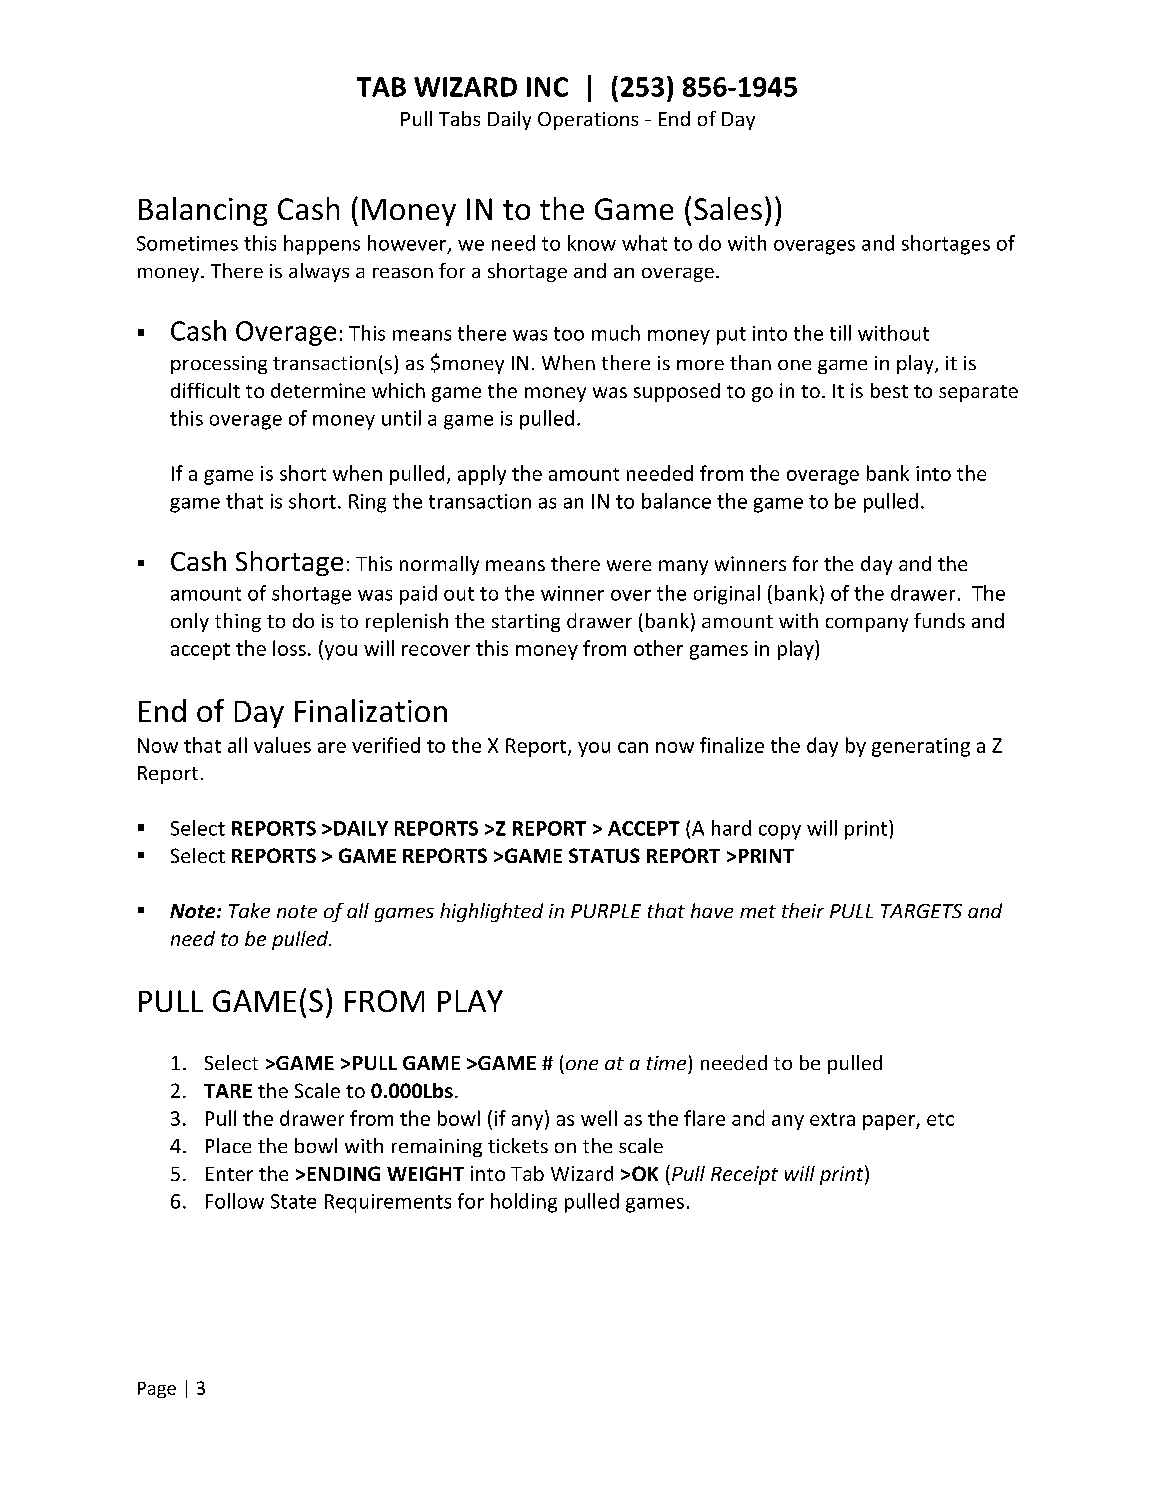  I want to click on Operations, so click(588, 121).
